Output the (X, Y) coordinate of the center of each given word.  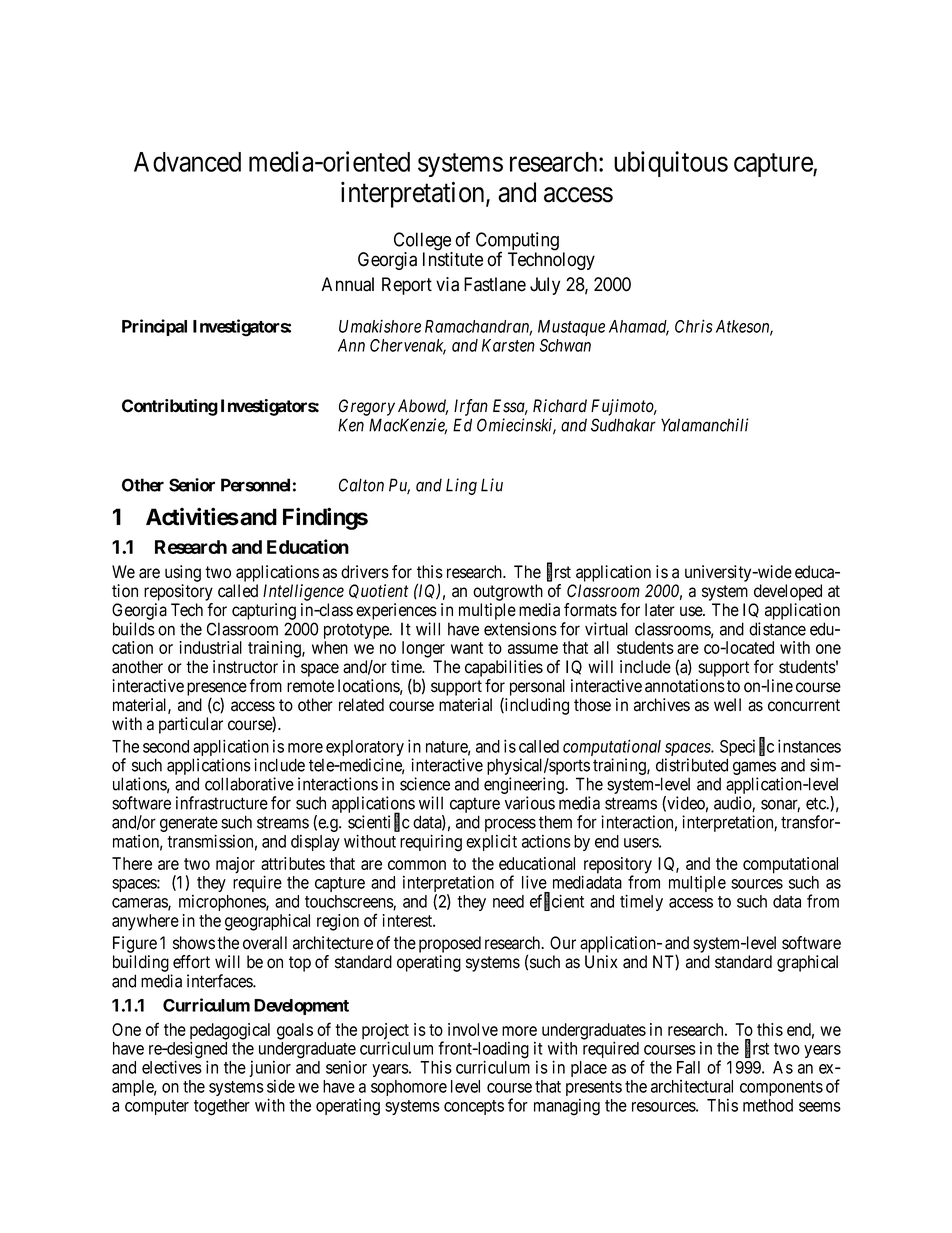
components (781, 1088)
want (467, 648)
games (754, 768)
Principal (154, 327)
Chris (693, 326)
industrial (210, 647)
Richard (560, 406)
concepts (474, 1107)
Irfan (471, 407)
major (235, 865)
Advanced (187, 162)
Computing (517, 242)
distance (777, 629)
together (222, 1107)
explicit (491, 842)
